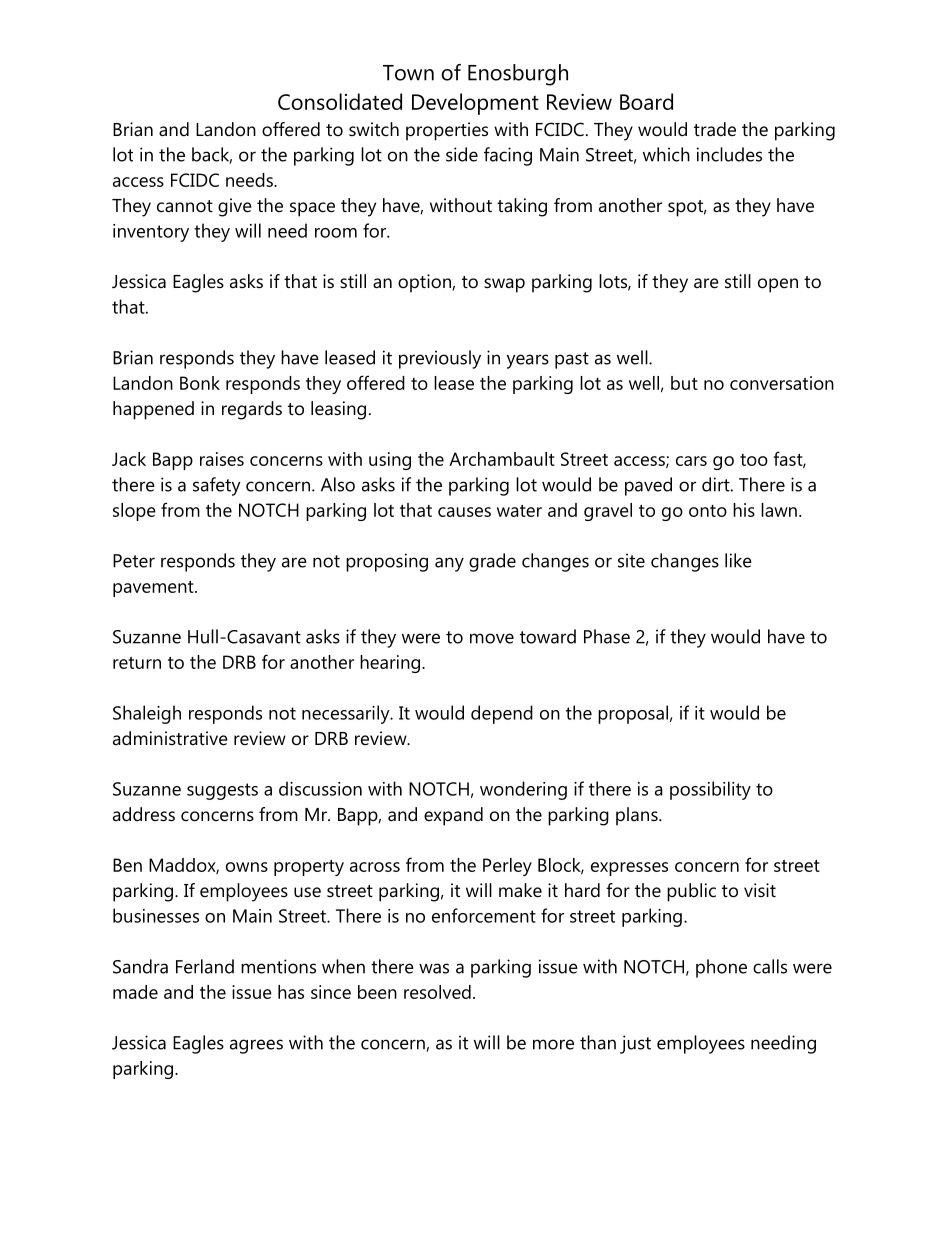 Image resolution: width=952 pixels, height=1233 pixels. I want to click on made, so click(135, 992).
